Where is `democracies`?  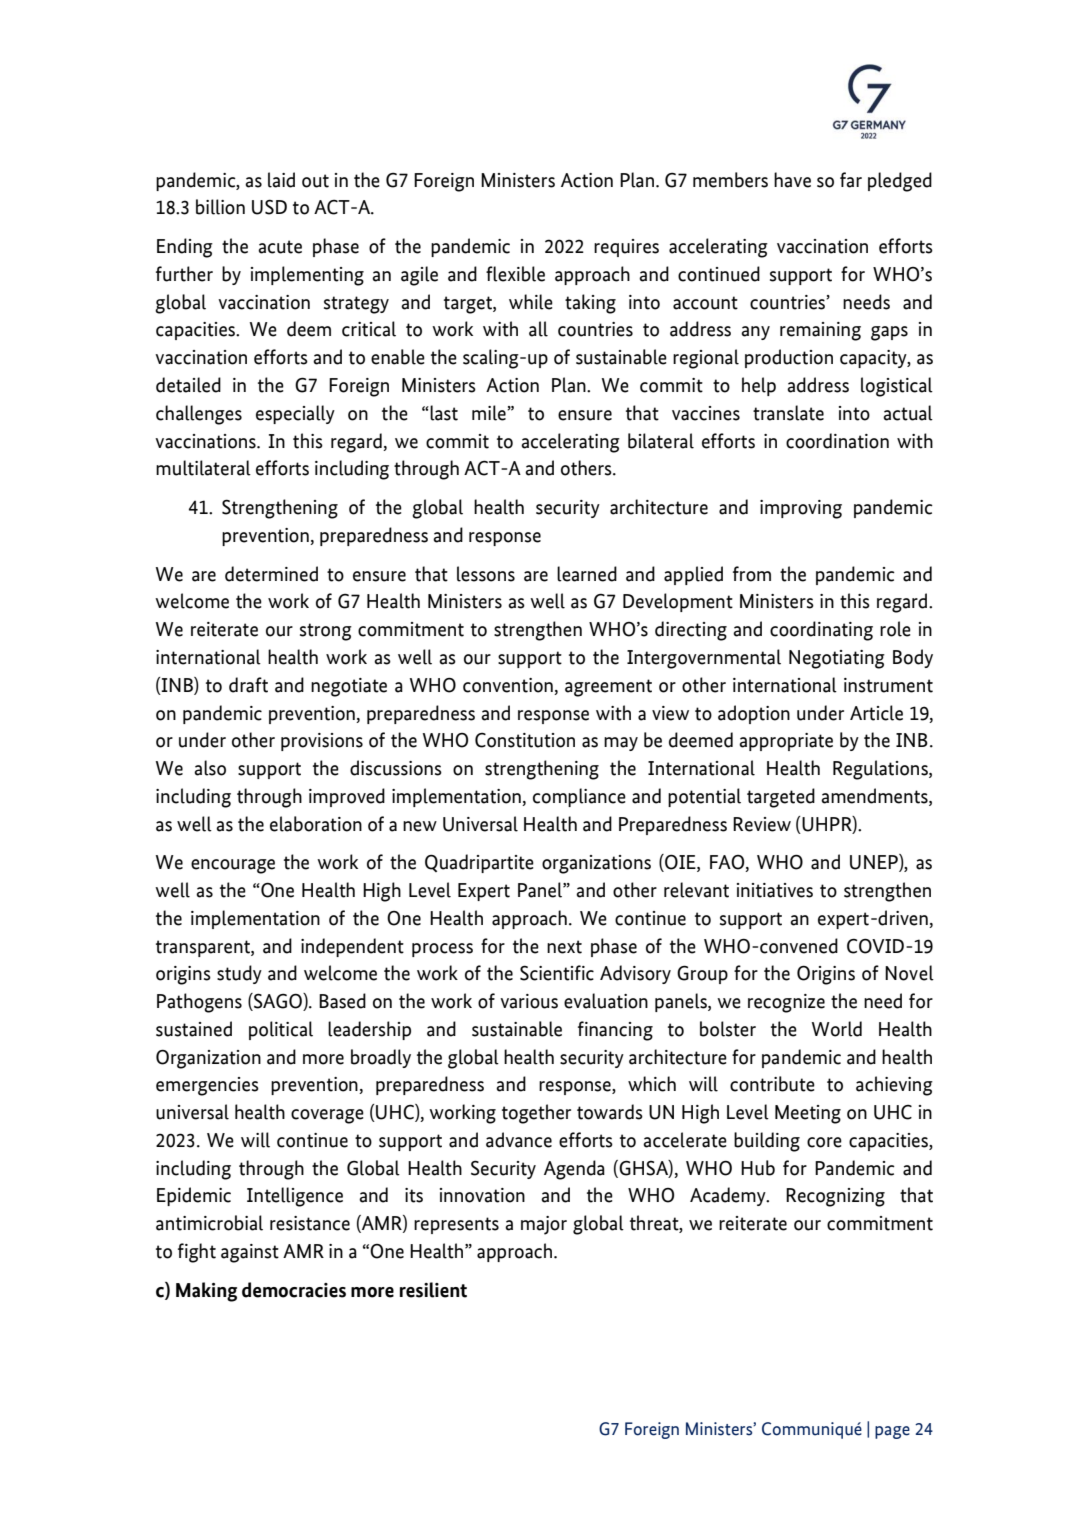
democracies is located at coordinates (294, 1290).
